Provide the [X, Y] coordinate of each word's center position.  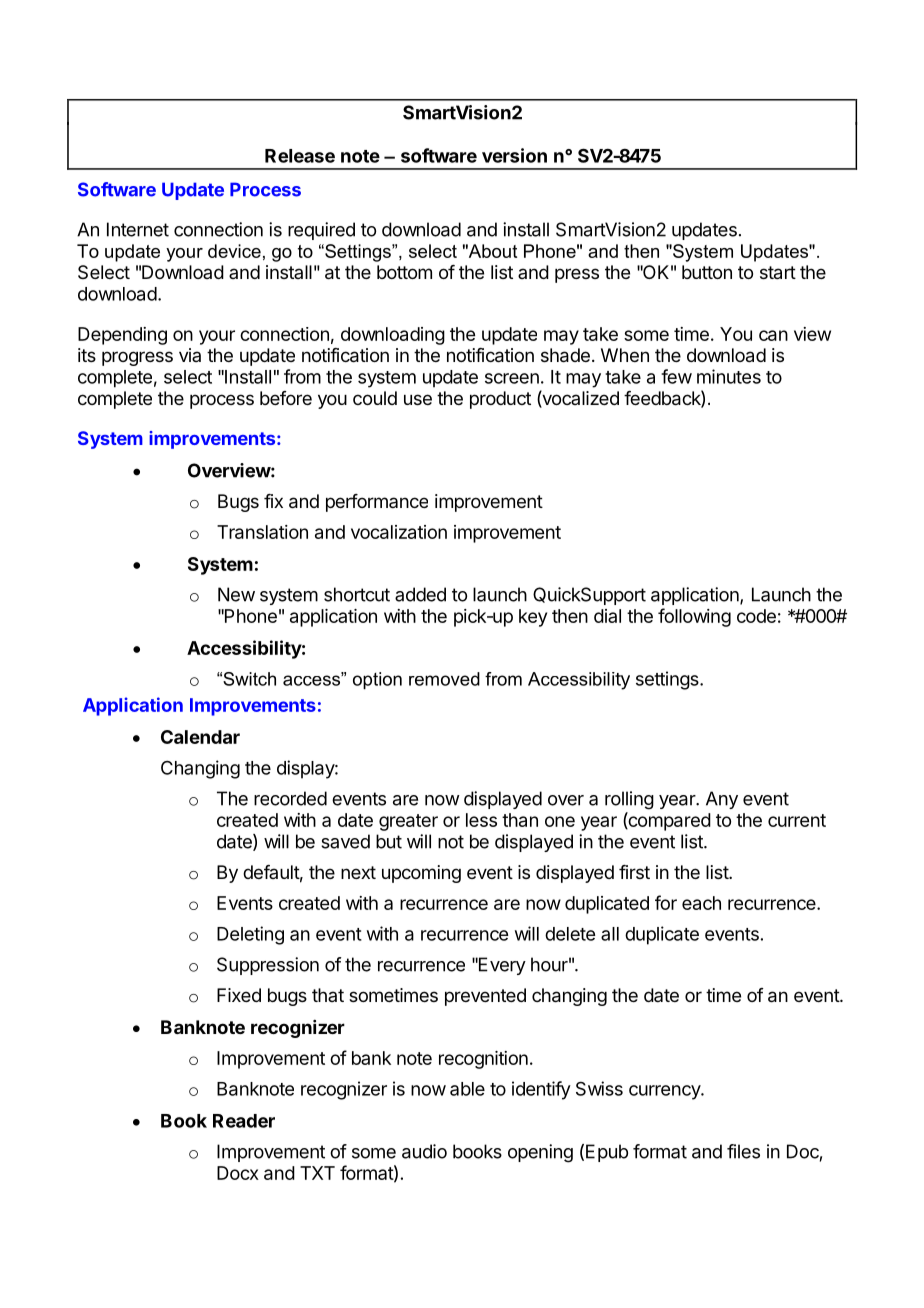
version [514, 155]
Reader [244, 1121]
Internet [138, 229]
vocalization [399, 532]
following [694, 617]
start [778, 273]
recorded [290, 798]
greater [408, 822]
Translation [262, 532]
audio [424, 1151]
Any [722, 800]
